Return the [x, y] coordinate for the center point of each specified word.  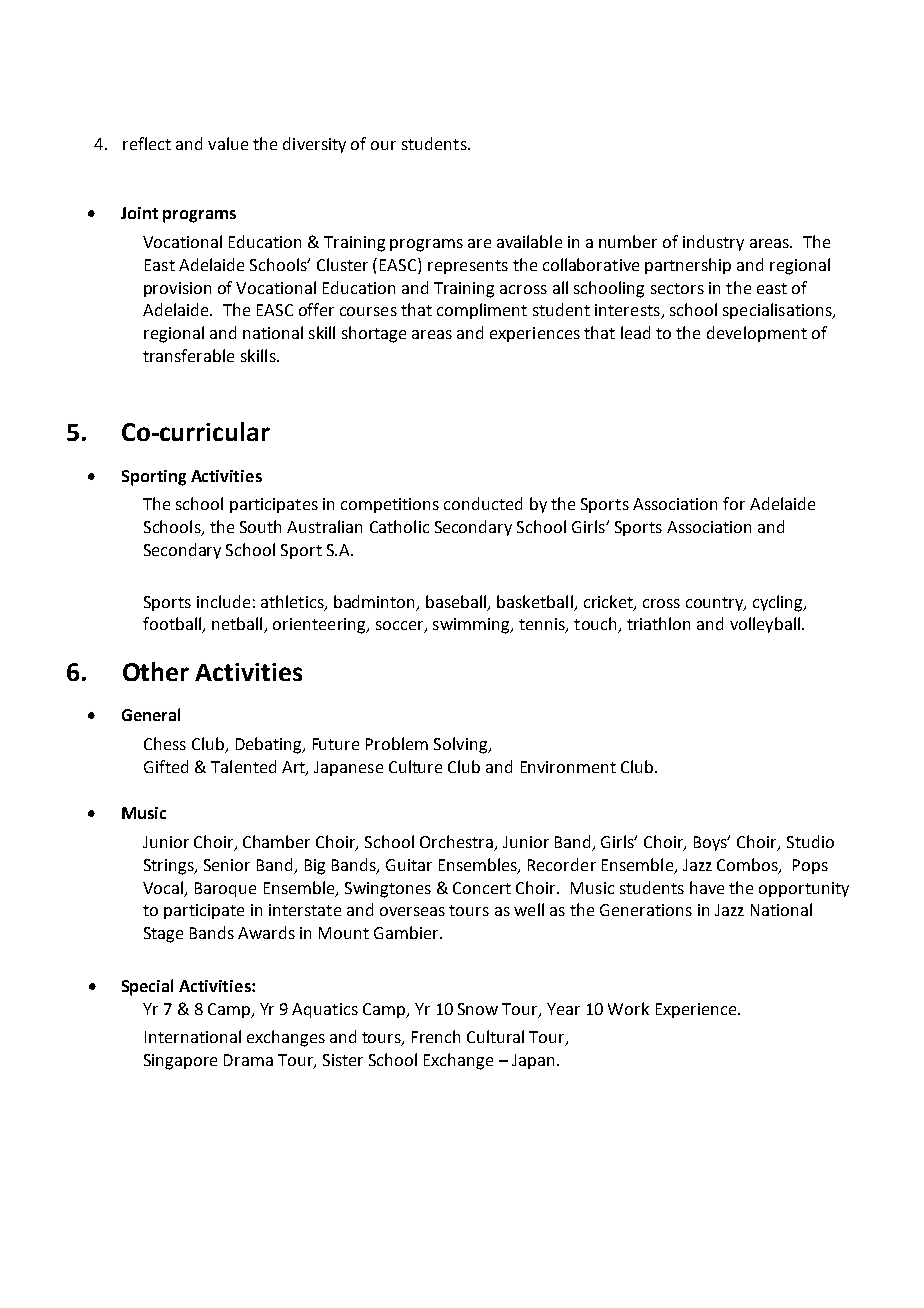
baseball [457, 602]
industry [713, 243]
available [529, 241]
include [223, 601]
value [228, 143]
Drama [248, 1060]
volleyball [765, 625]
